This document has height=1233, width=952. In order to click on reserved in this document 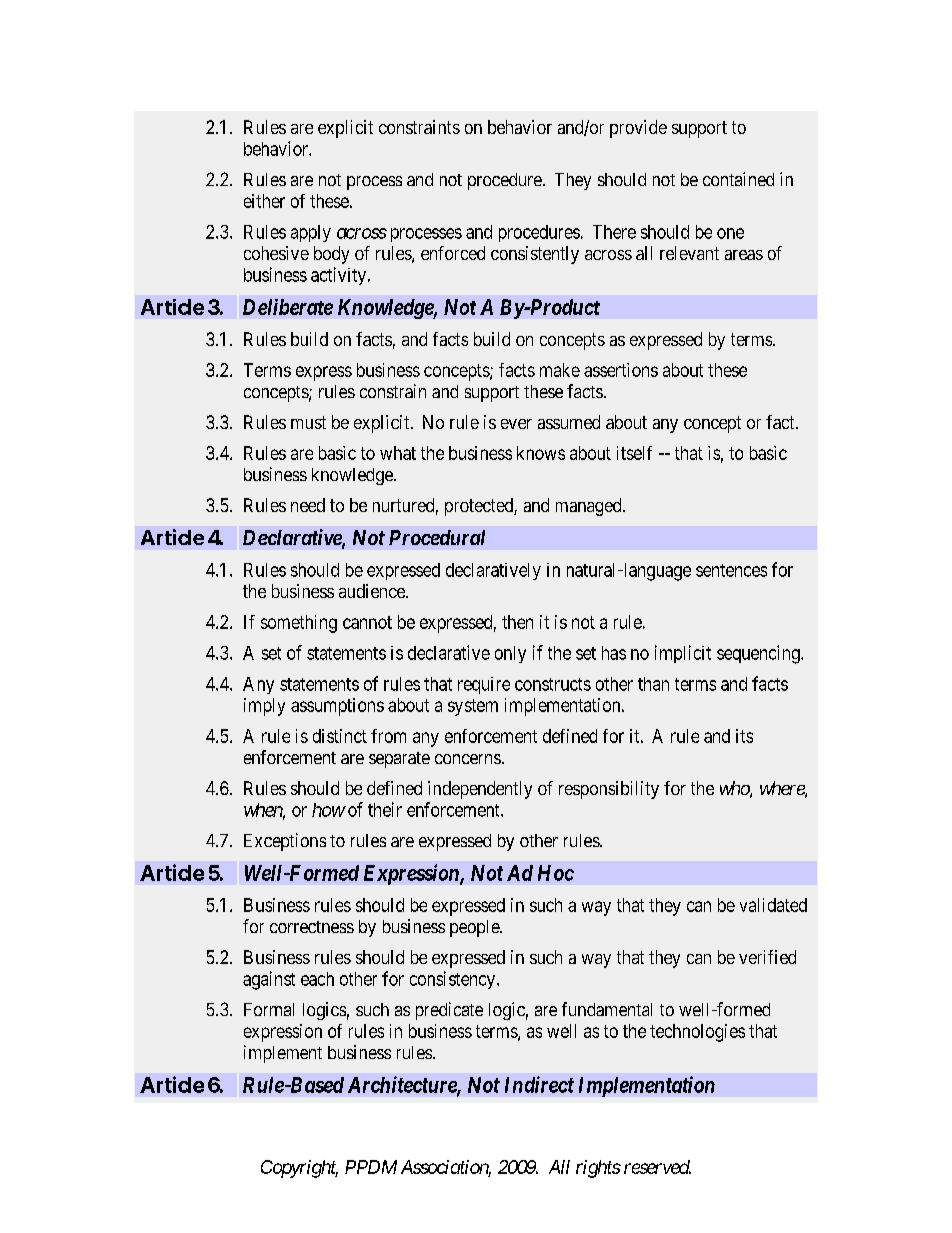, I will do `click(657, 1167)`.
